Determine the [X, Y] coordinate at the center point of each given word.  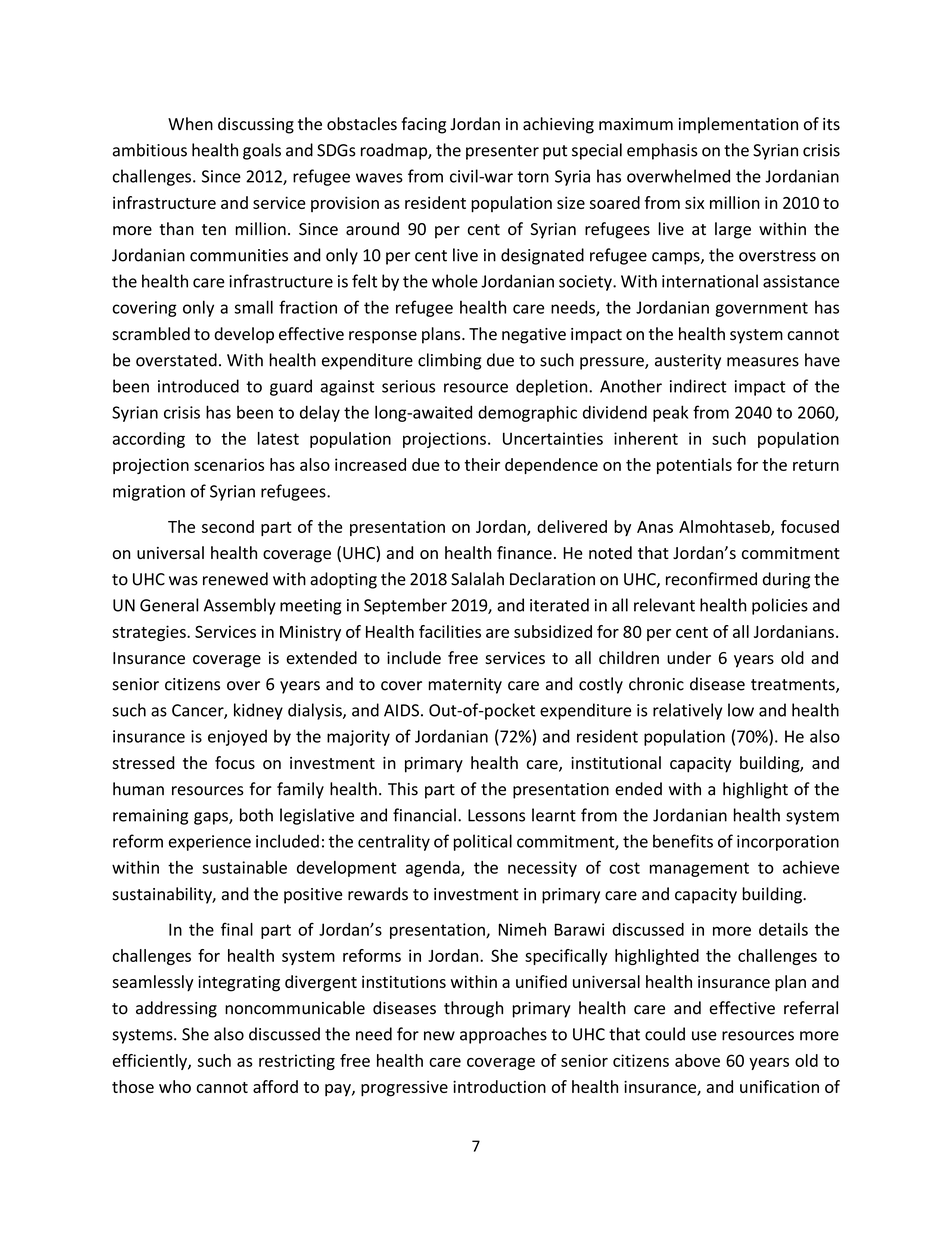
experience [210, 843]
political [483, 842]
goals [262, 151]
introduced [198, 386]
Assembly [240, 606]
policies [780, 606]
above [697, 1060]
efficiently [151, 1062]
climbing [449, 361]
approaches [503, 1035]
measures [763, 362]
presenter [502, 152]
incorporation [788, 843]
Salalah [477, 579]
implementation [738, 125]
